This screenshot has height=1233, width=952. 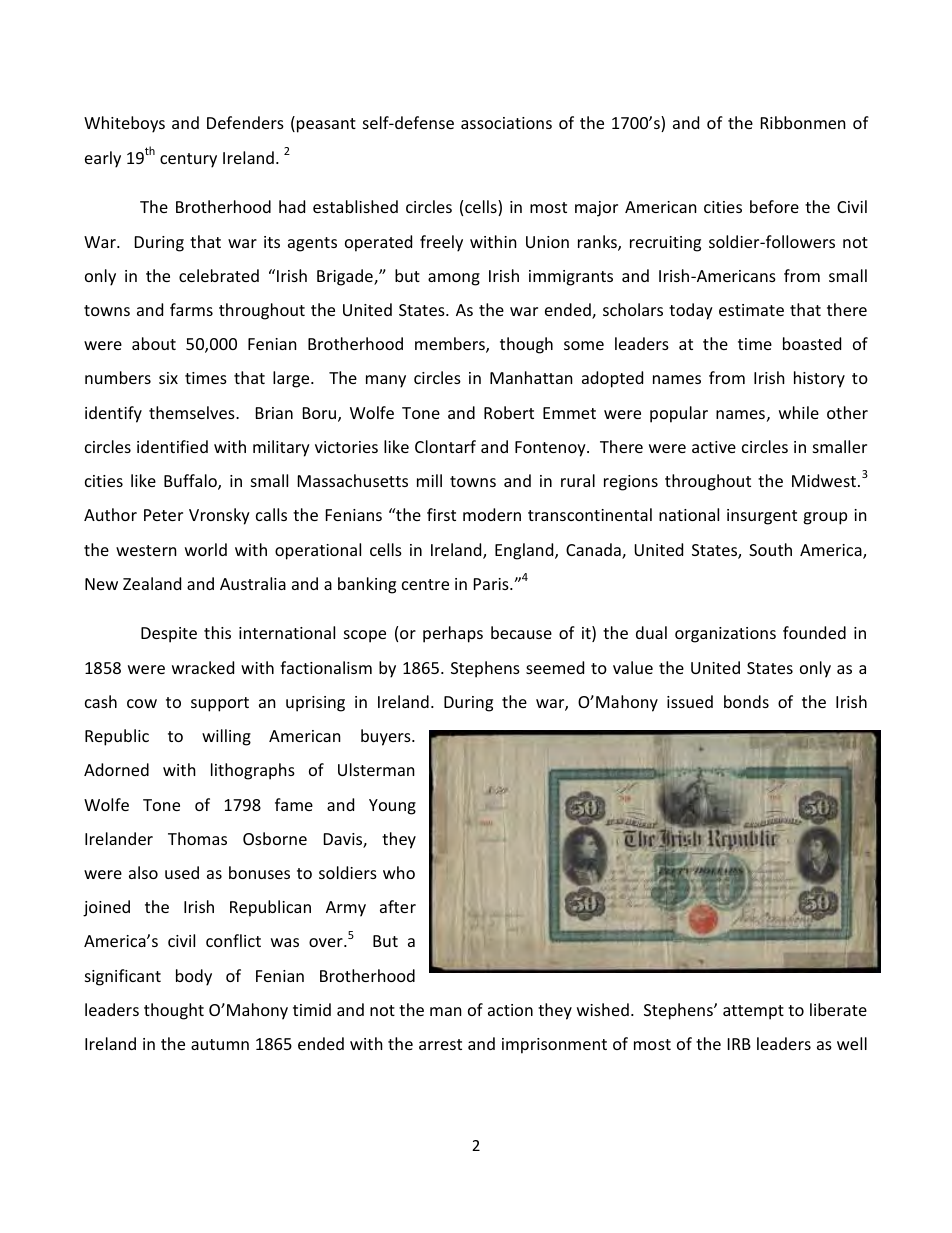 What do you see at coordinates (774, 206) in the screenshot?
I see `before` at bounding box center [774, 206].
